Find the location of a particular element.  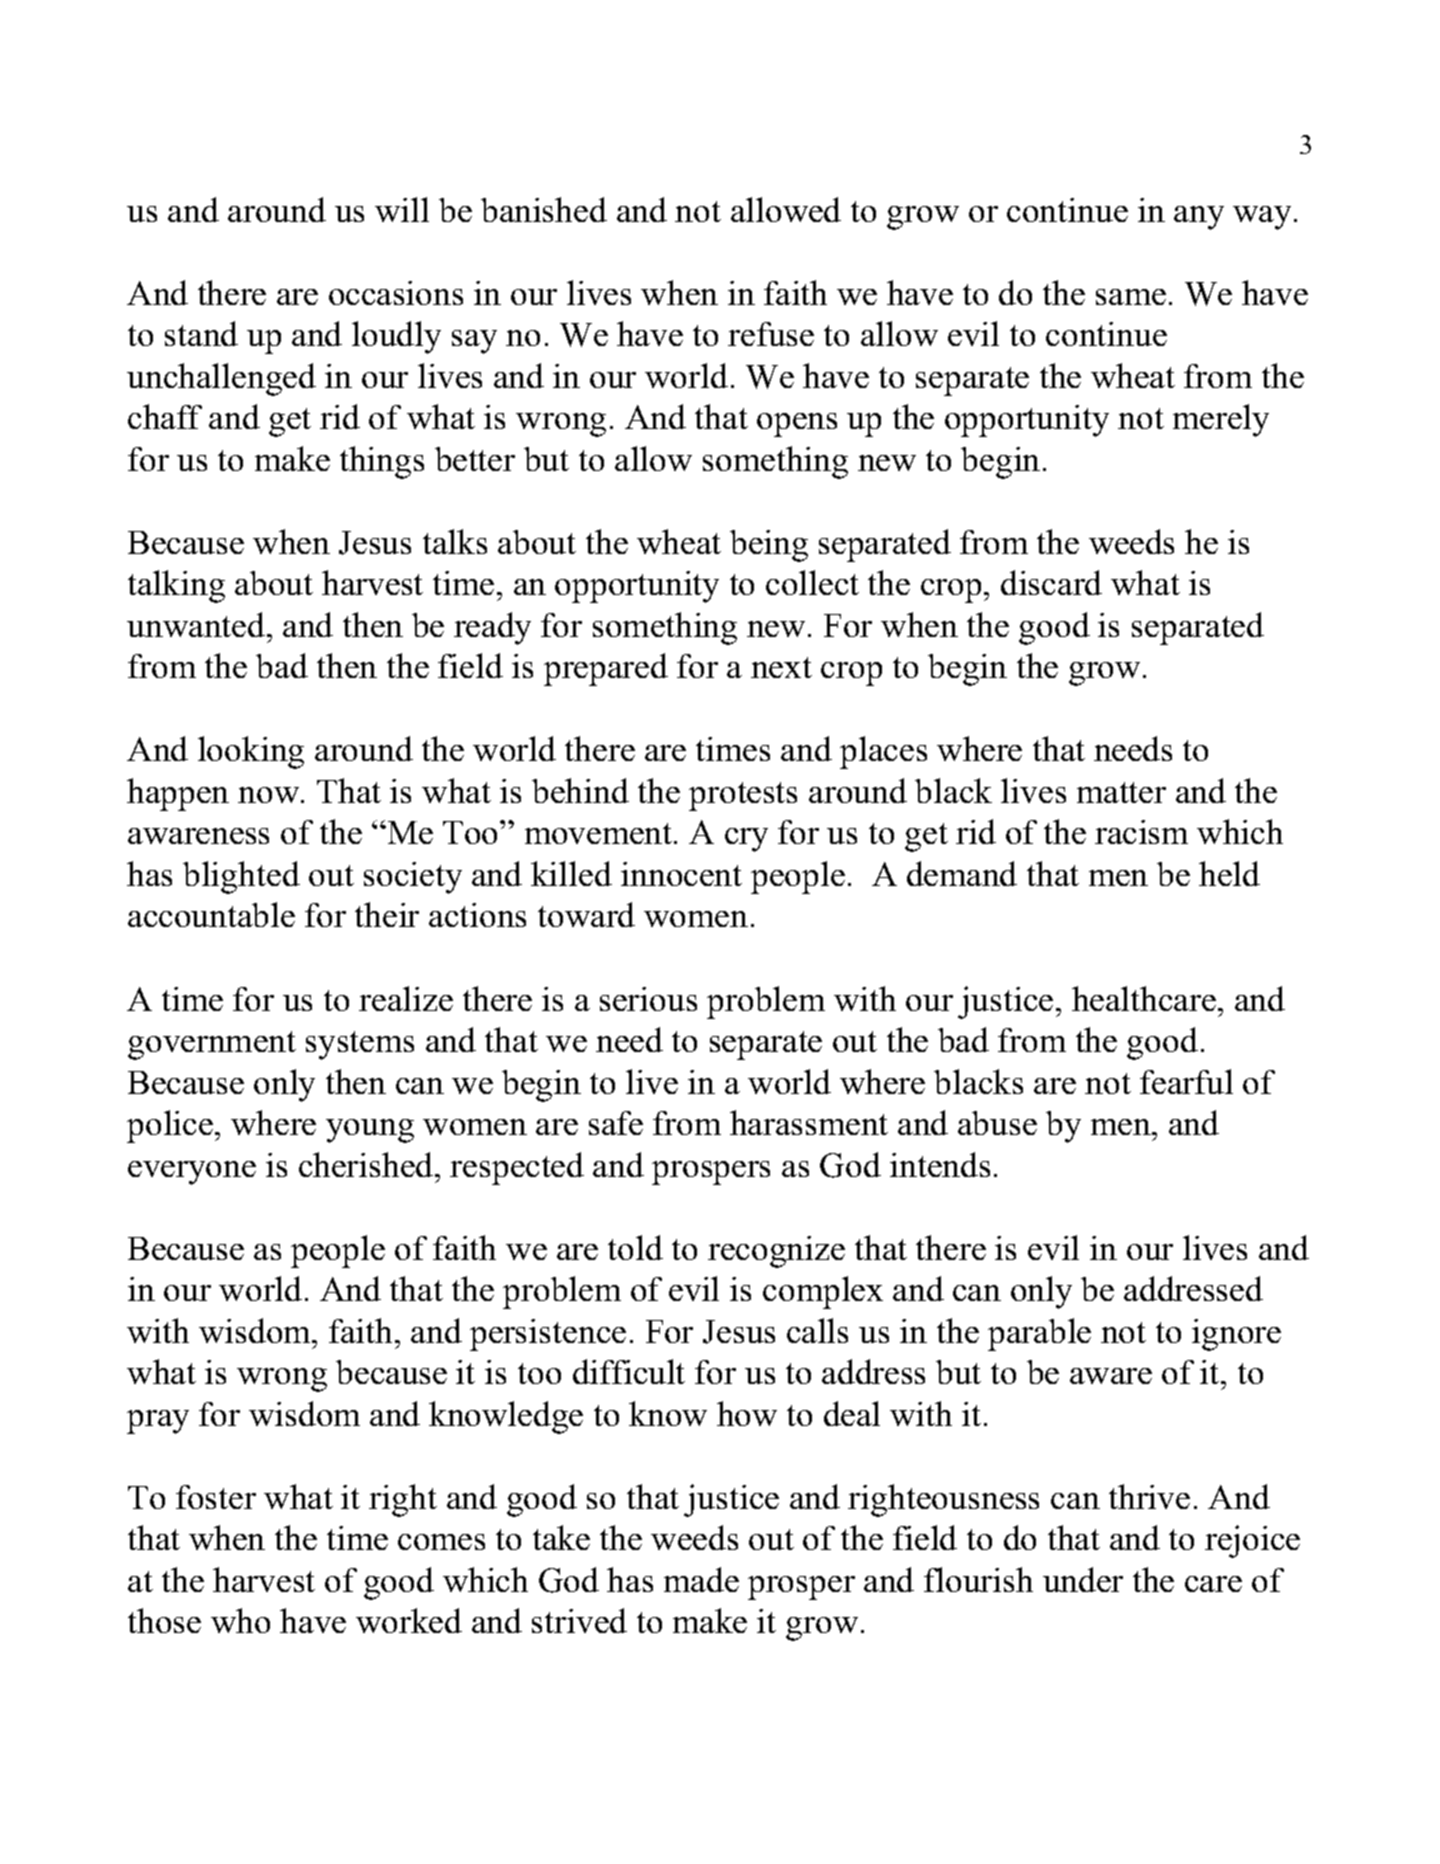

who is located at coordinates (240, 1620).
